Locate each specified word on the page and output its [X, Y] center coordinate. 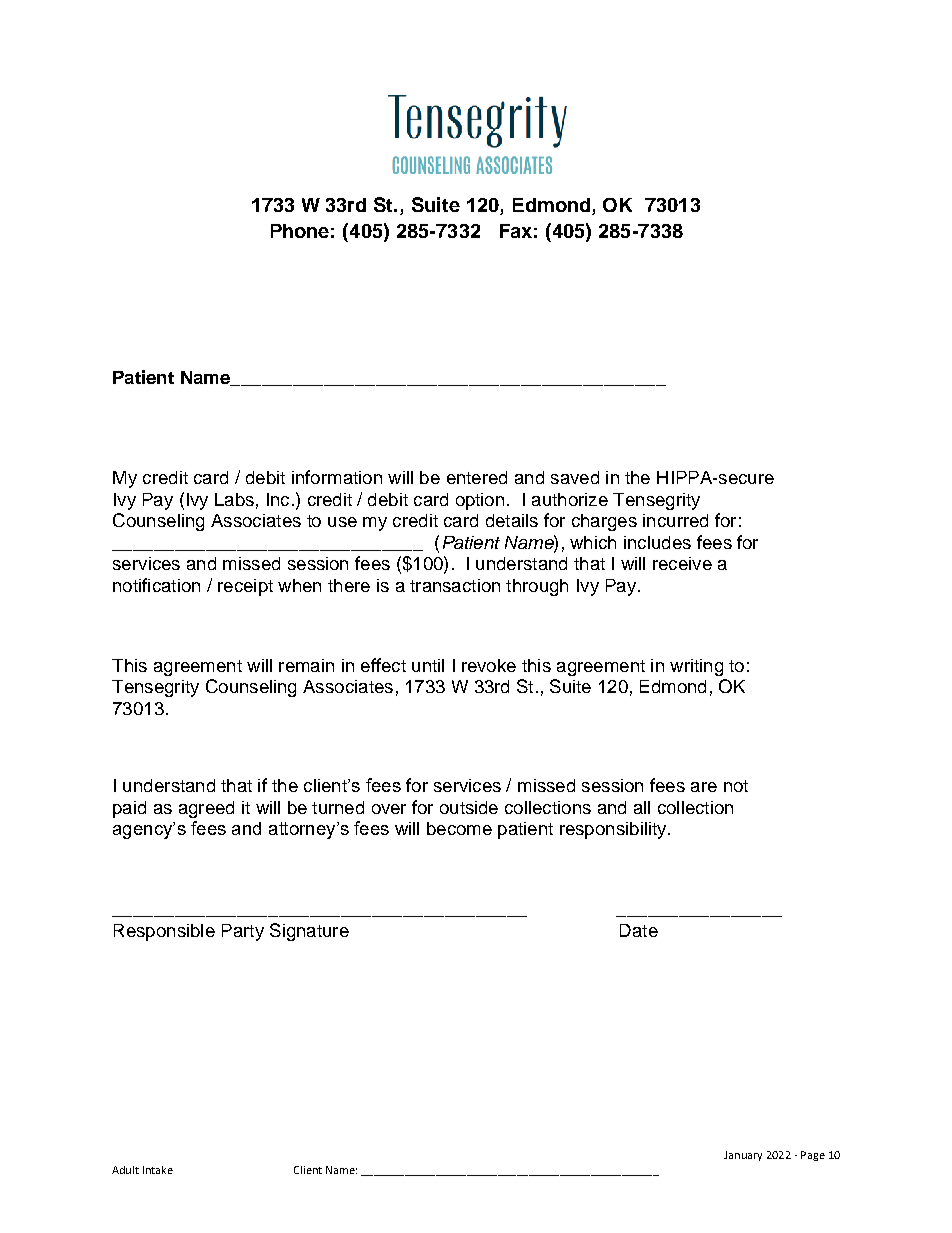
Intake [158, 1170]
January [743, 1156]
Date [639, 930]
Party [243, 932]
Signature [309, 932]
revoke [489, 665]
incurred [675, 520]
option [480, 501]
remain [306, 665]
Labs [234, 499]
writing [696, 667]
